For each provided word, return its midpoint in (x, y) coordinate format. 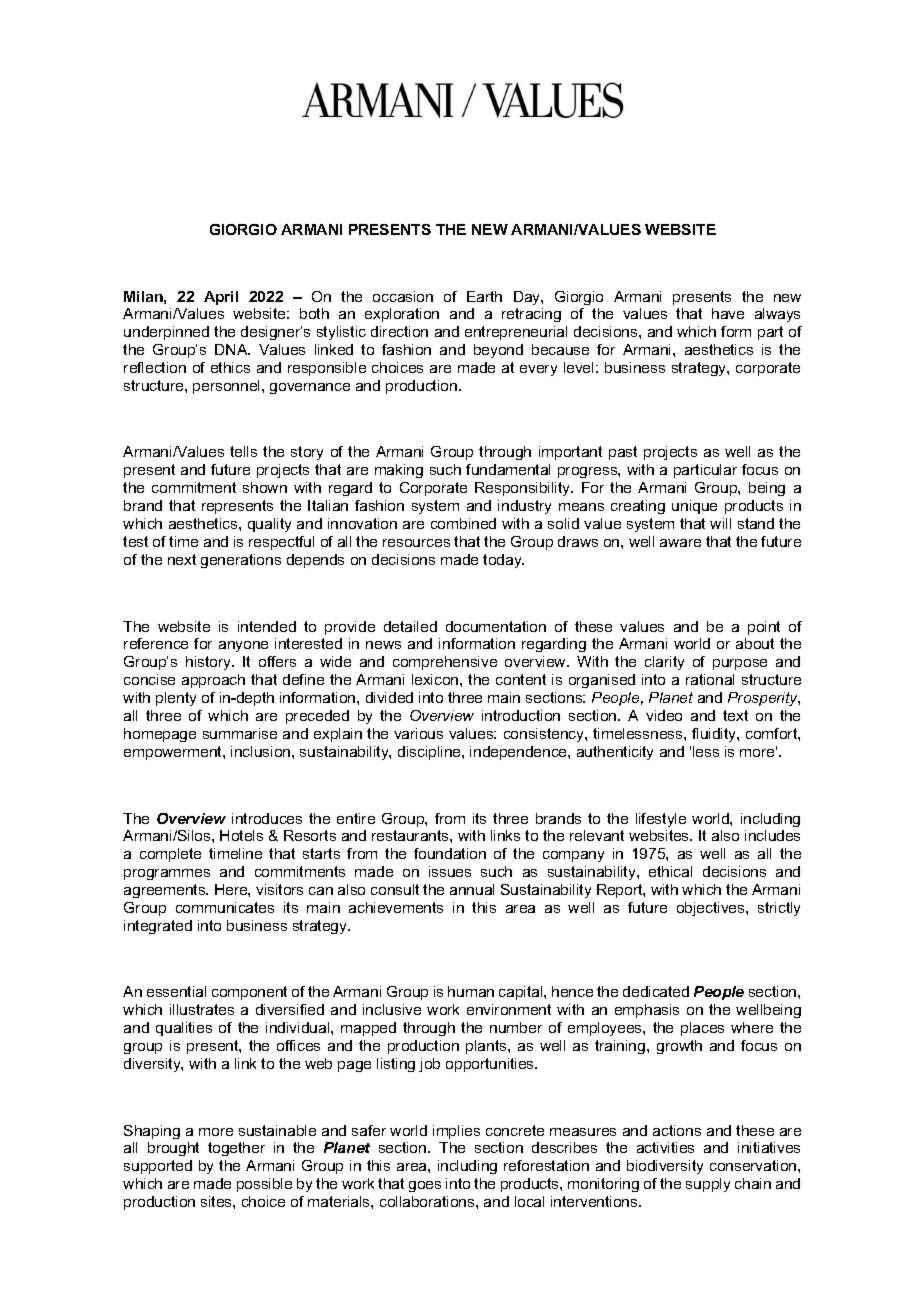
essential (176, 991)
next (182, 559)
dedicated (656, 991)
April (221, 298)
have (728, 313)
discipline (430, 753)
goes (425, 1186)
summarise (240, 733)
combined (463, 523)
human (471, 991)
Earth (484, 296)
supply (708, 1185)
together (236, 1149)
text (735, 715)
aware (680, 543)
